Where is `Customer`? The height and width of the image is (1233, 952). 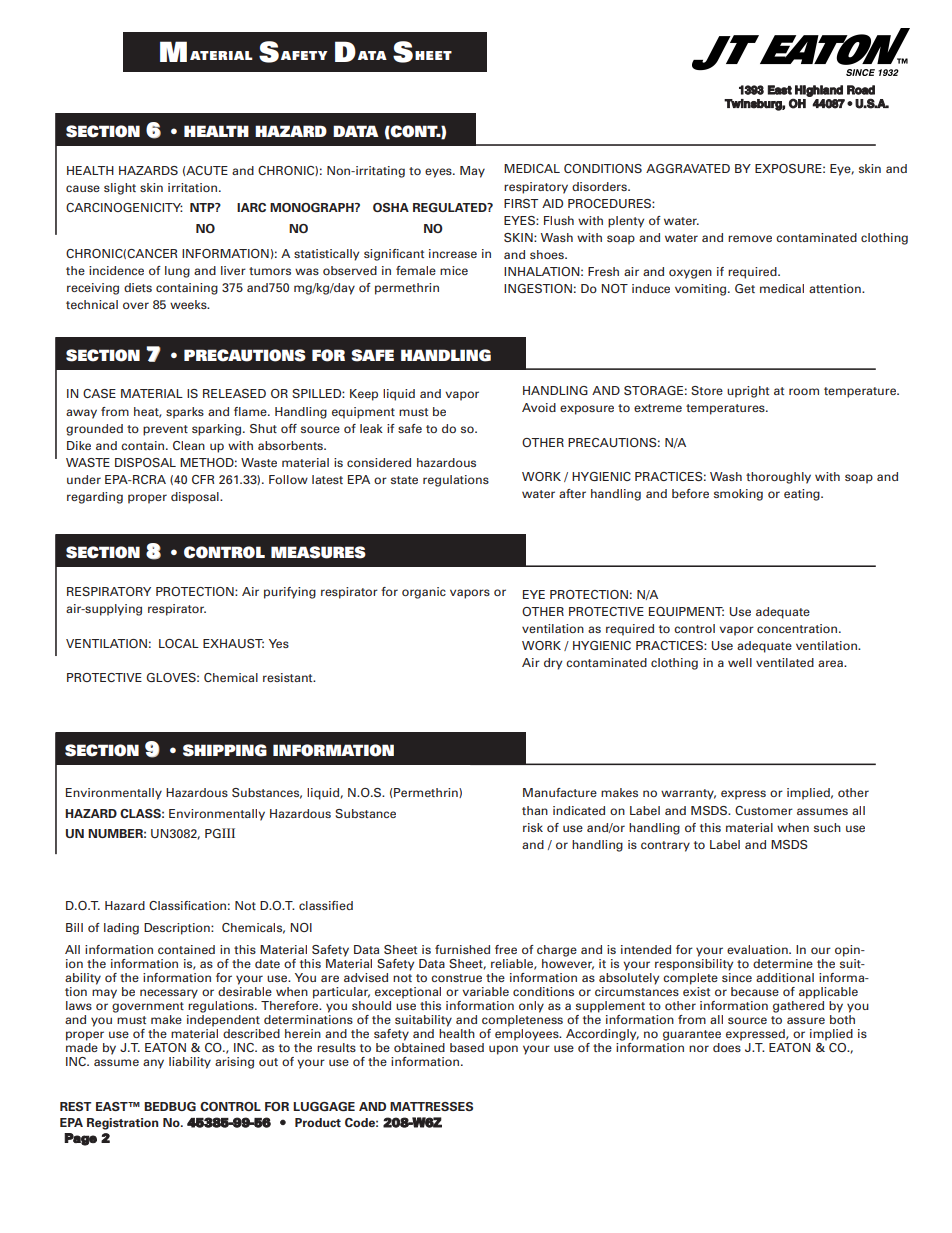 Customer is located at coordinates (764, 810).
